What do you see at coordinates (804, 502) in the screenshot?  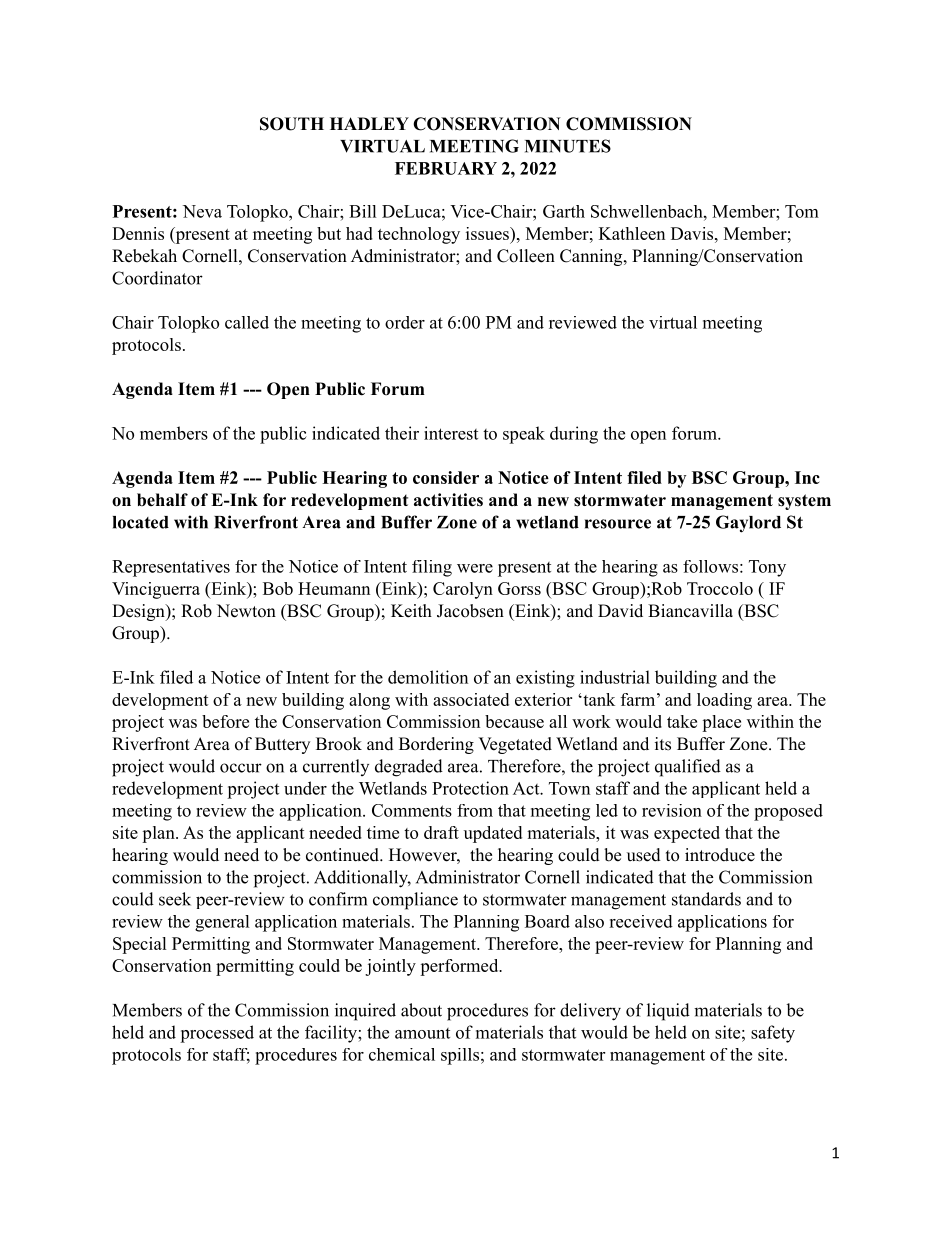 I see `system` at bounding box center [804, 502].
